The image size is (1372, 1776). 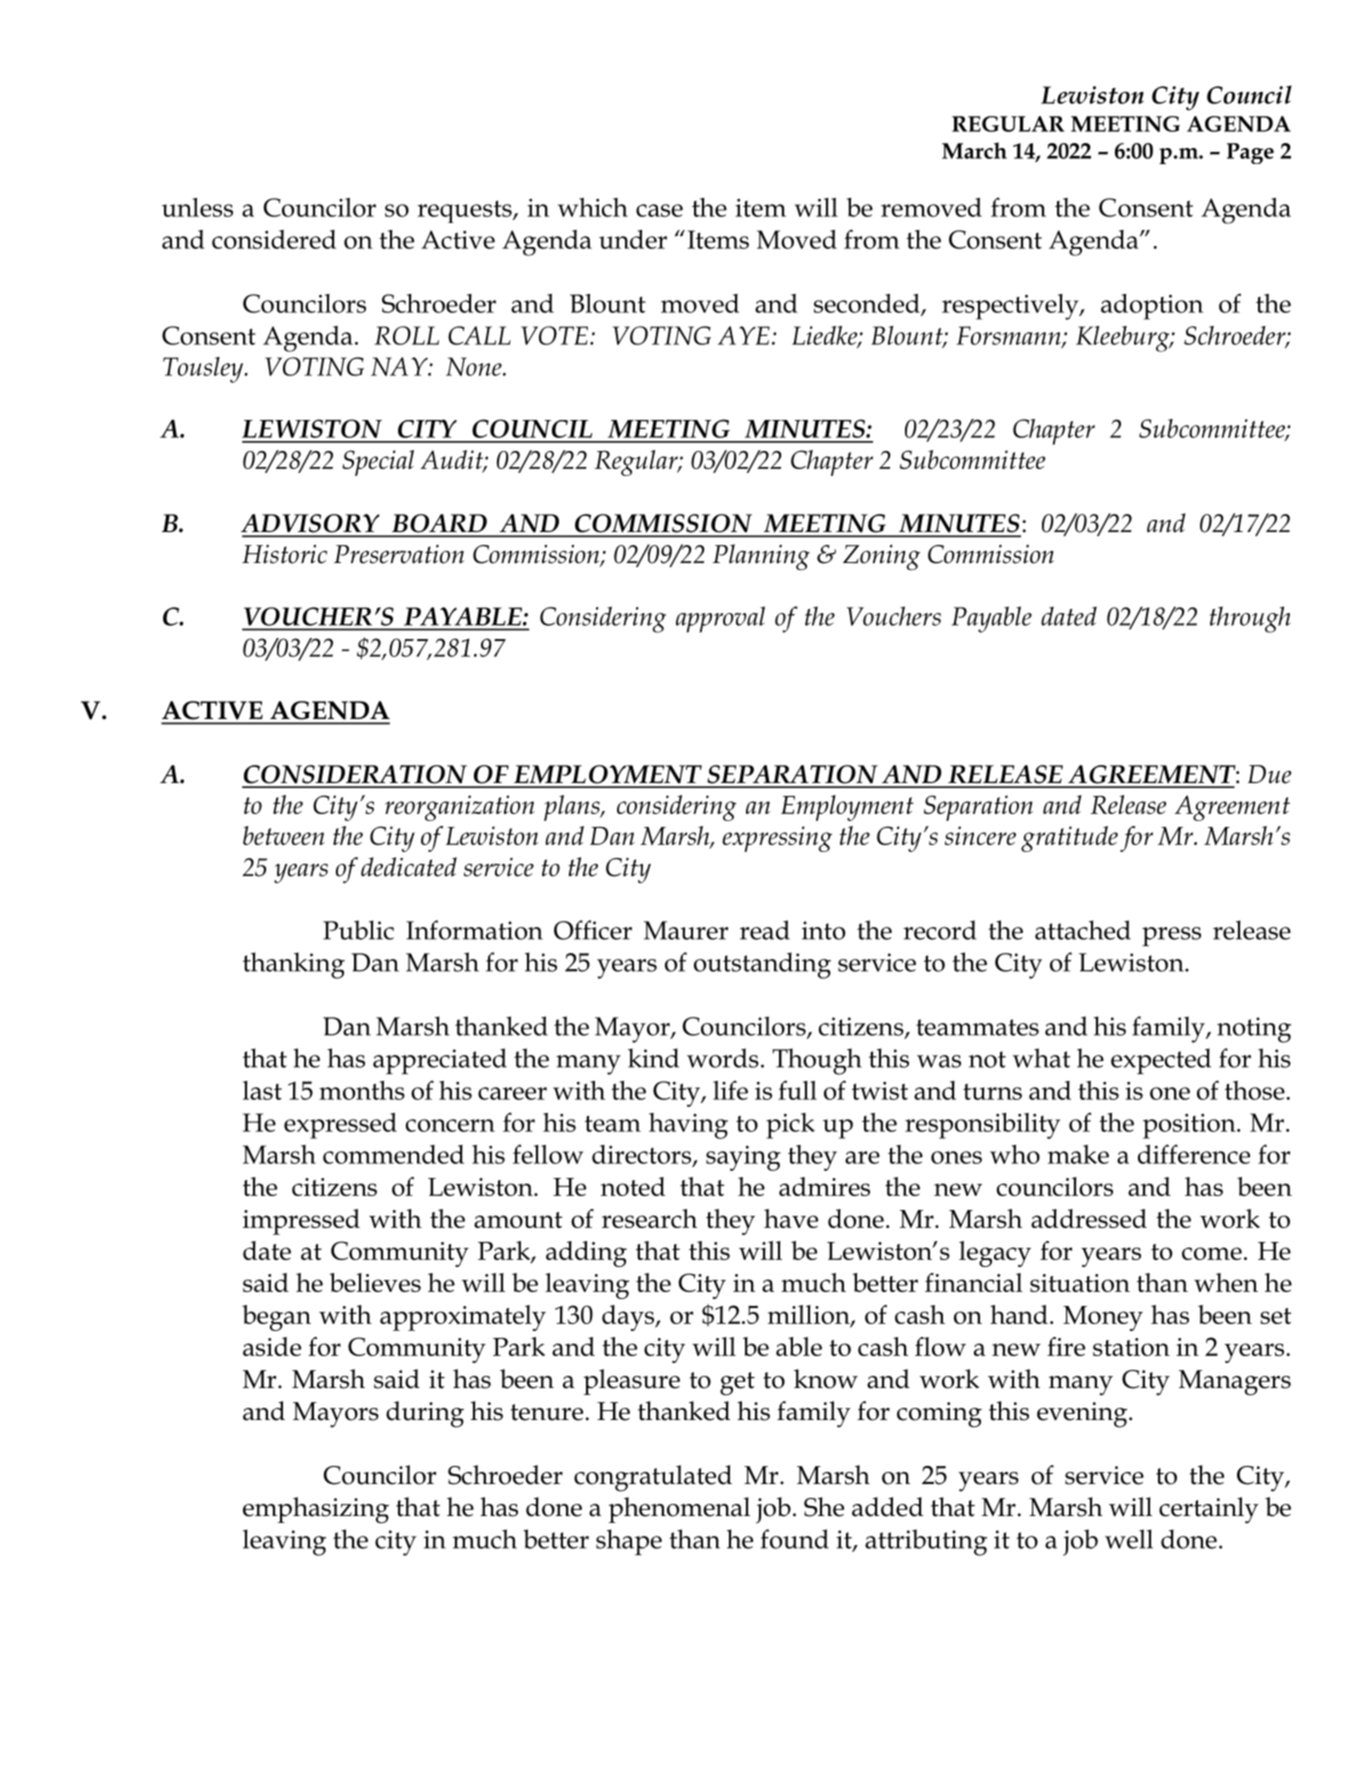 I want to click on considered, so click(x=274, y=239).
